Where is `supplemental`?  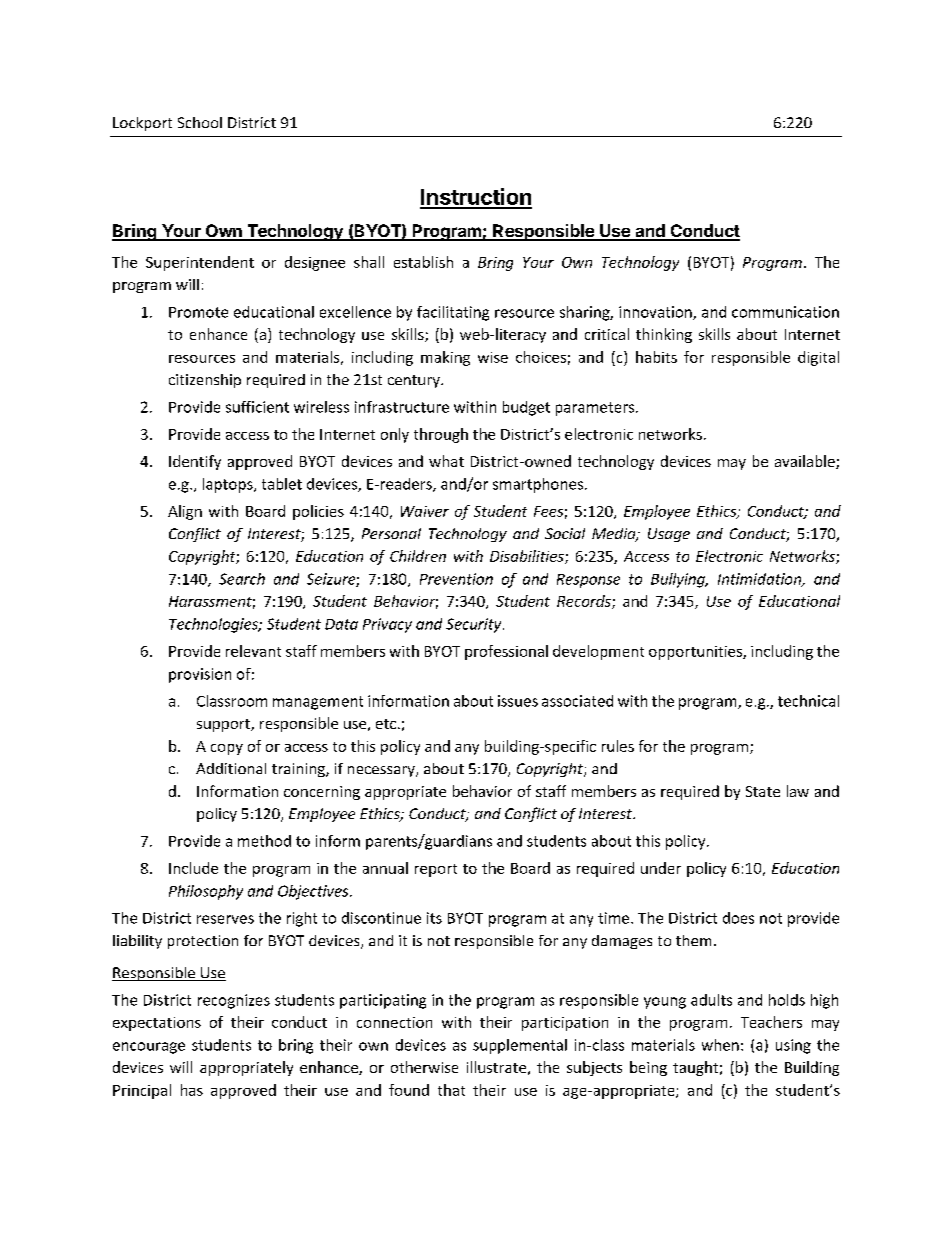 supplemental is located at coordinates (520, 1046).
